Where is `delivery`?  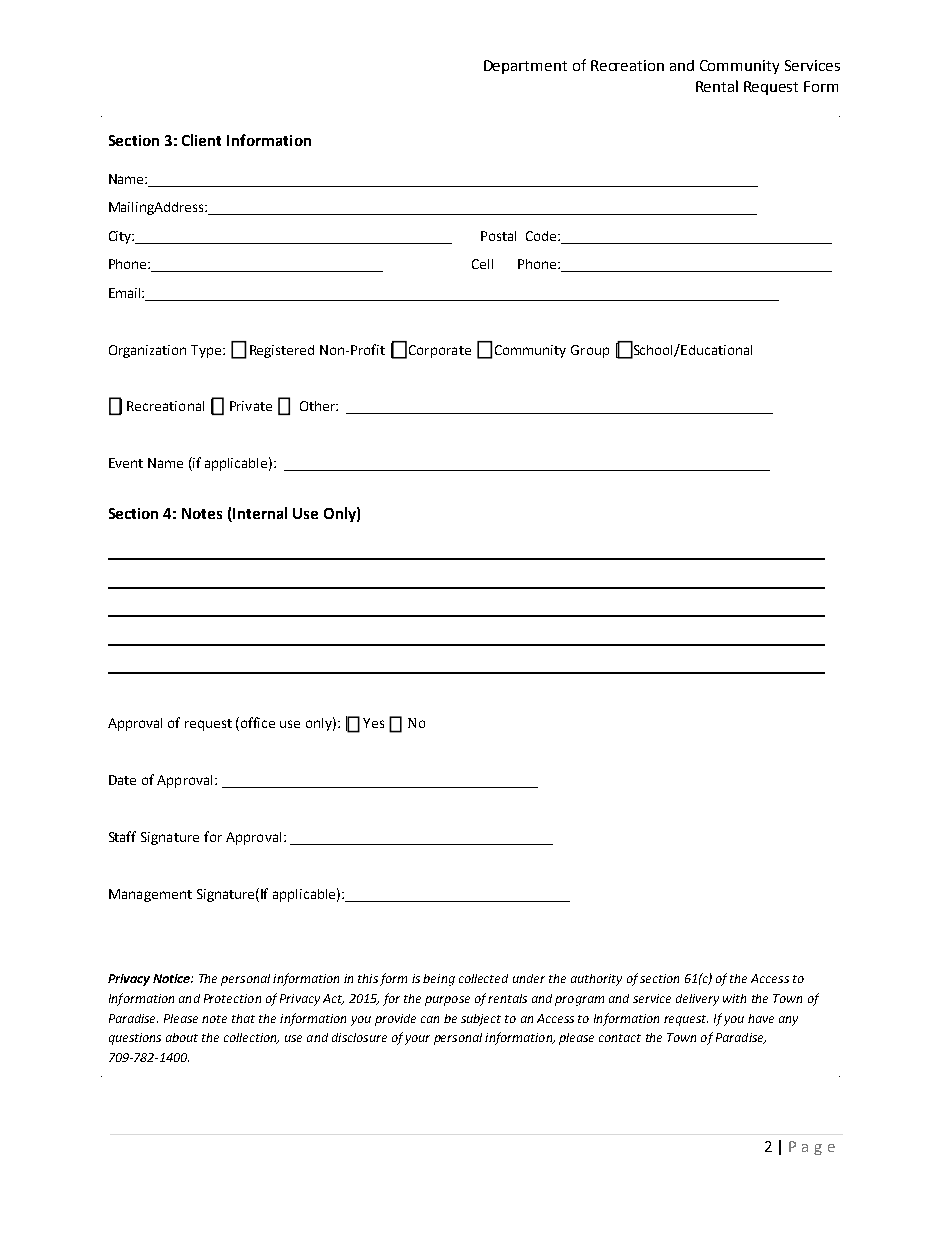
delivery is located at coordinates (697, 1000).
